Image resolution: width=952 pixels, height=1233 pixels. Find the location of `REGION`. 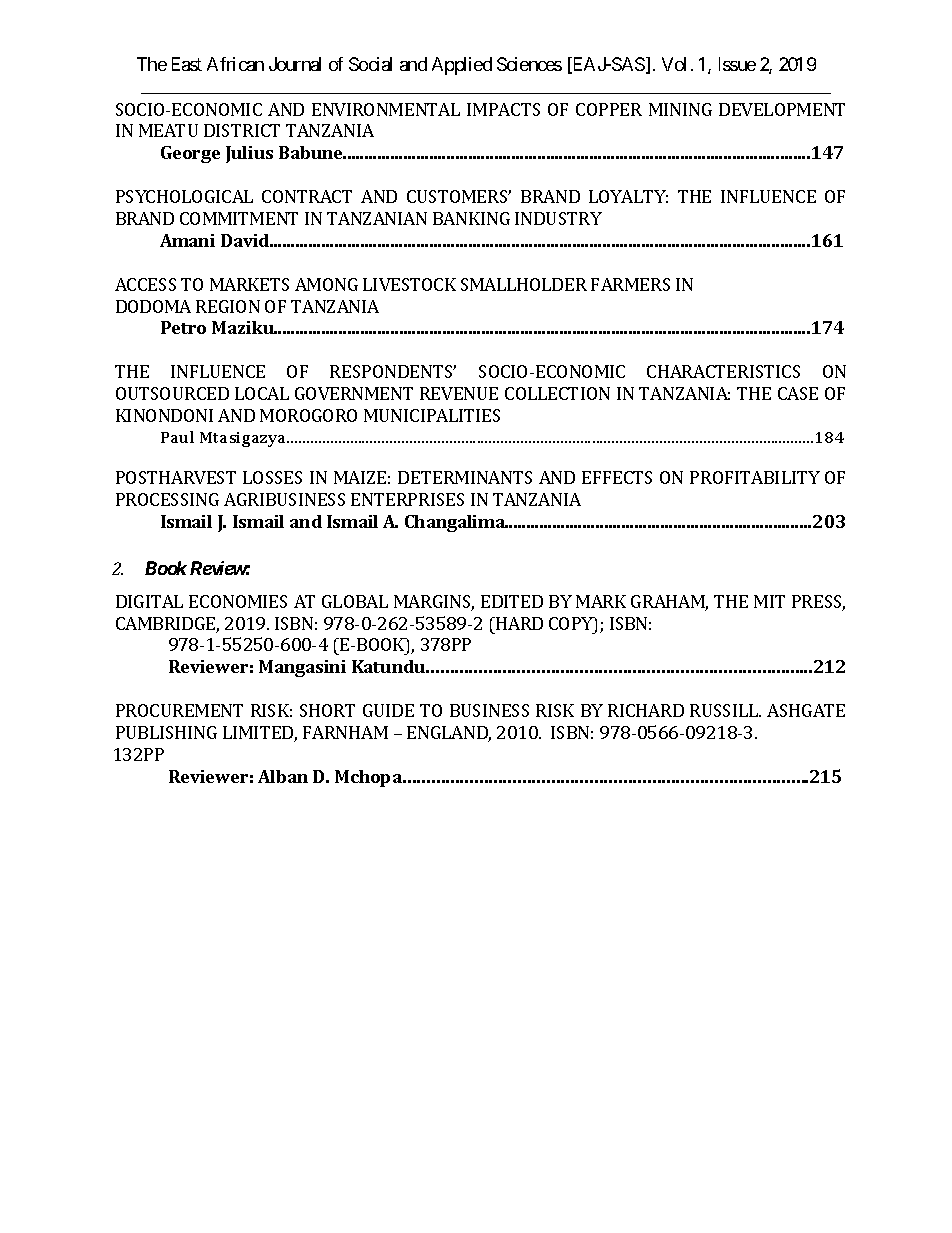

REGION is located at coordinates (228, 306).
